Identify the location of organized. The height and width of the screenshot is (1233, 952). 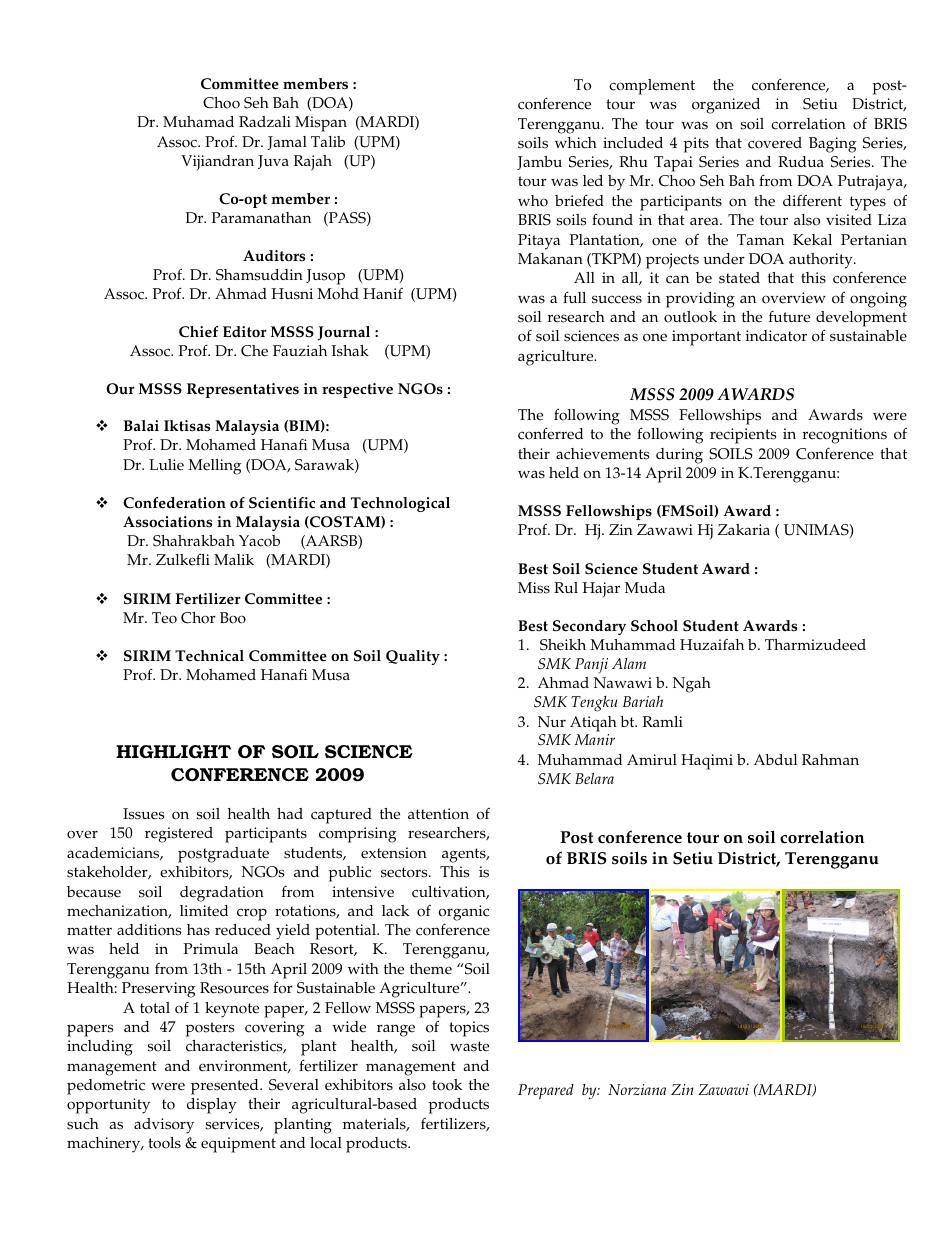
(726, 106).
